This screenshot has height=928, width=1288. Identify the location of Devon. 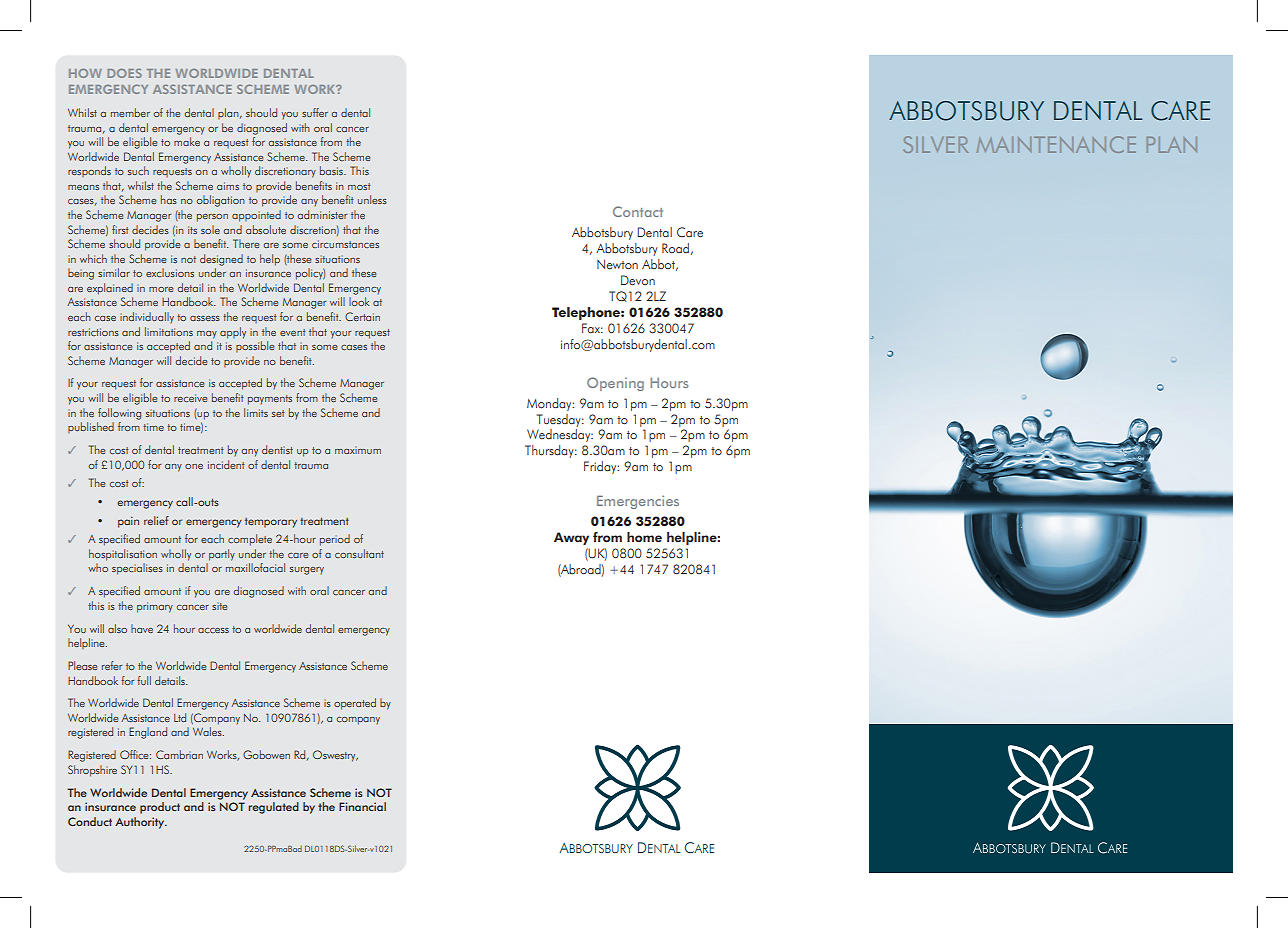
(638, 280).
